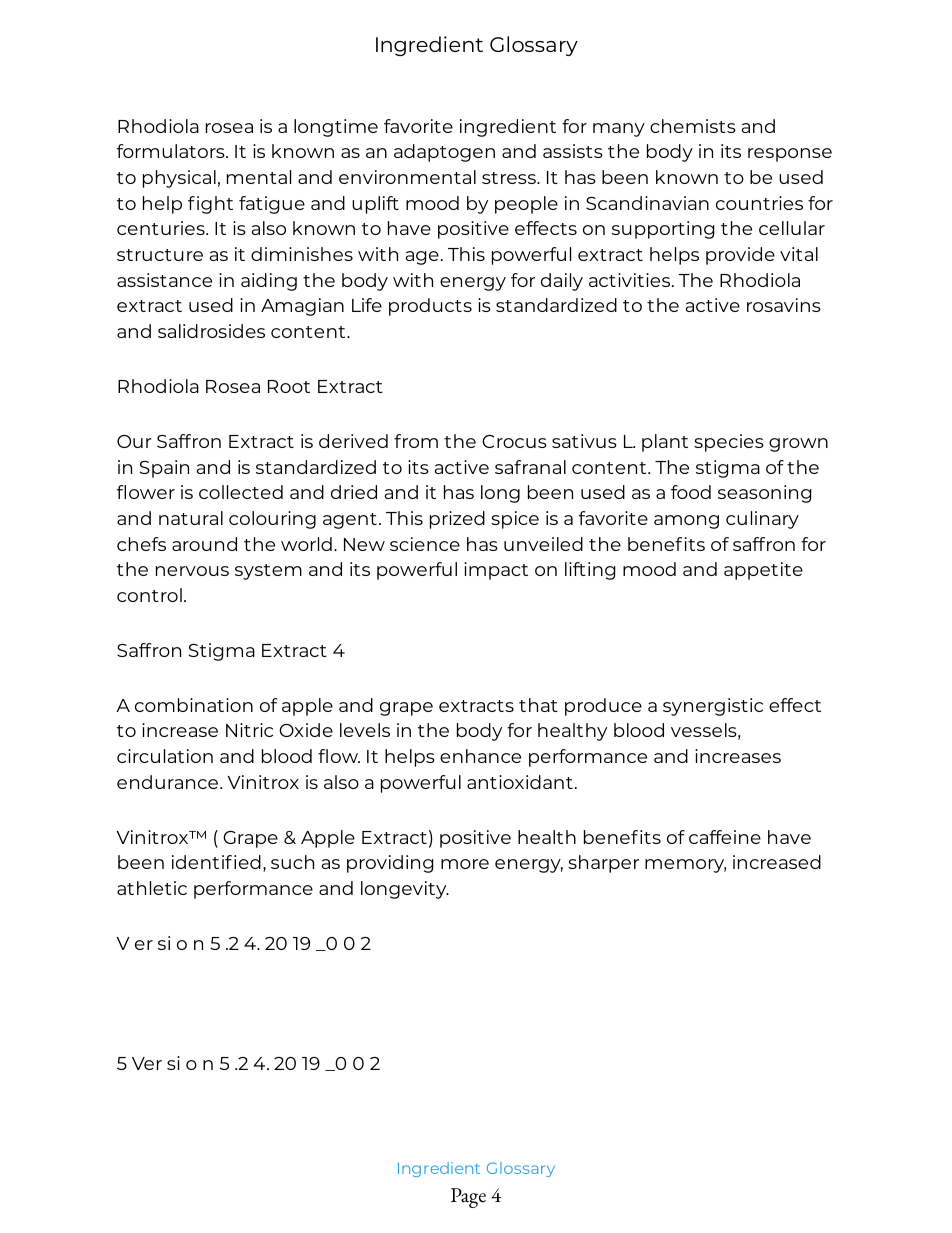 The height and width of the document is (1233, 952). What do you see at coordinates (457, 520) in the document?
I see `prized` at bounding box center [457, 520].
